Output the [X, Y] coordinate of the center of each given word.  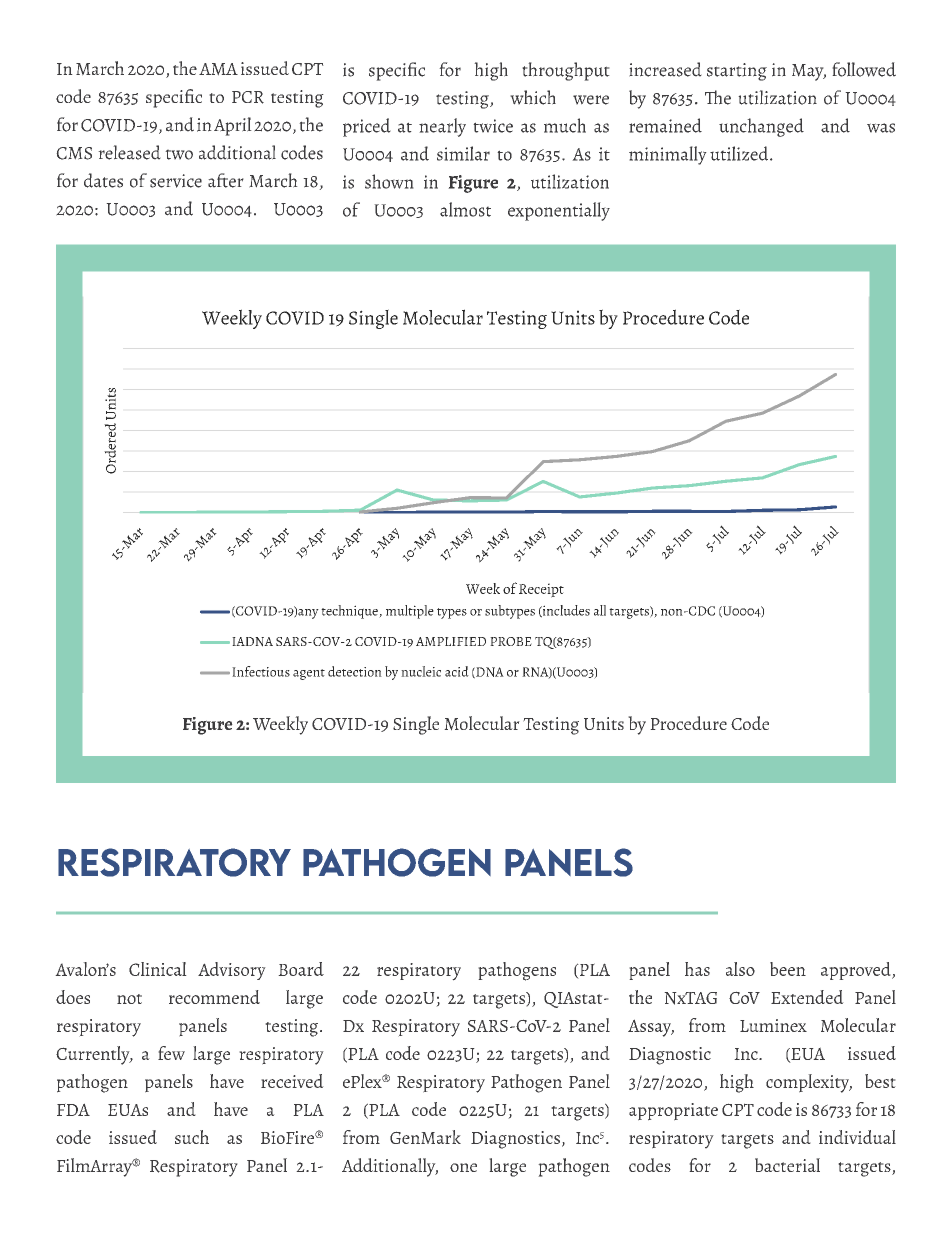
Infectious [261, 671]
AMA [218, 69]
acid [457, 671]
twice [493, 126]
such [192, 1137]
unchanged [761, 127]
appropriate [673, 1112]
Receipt [541, 590]
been [788, 969]
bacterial [787, 1165]
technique [350, 612]
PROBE [511, 641]
